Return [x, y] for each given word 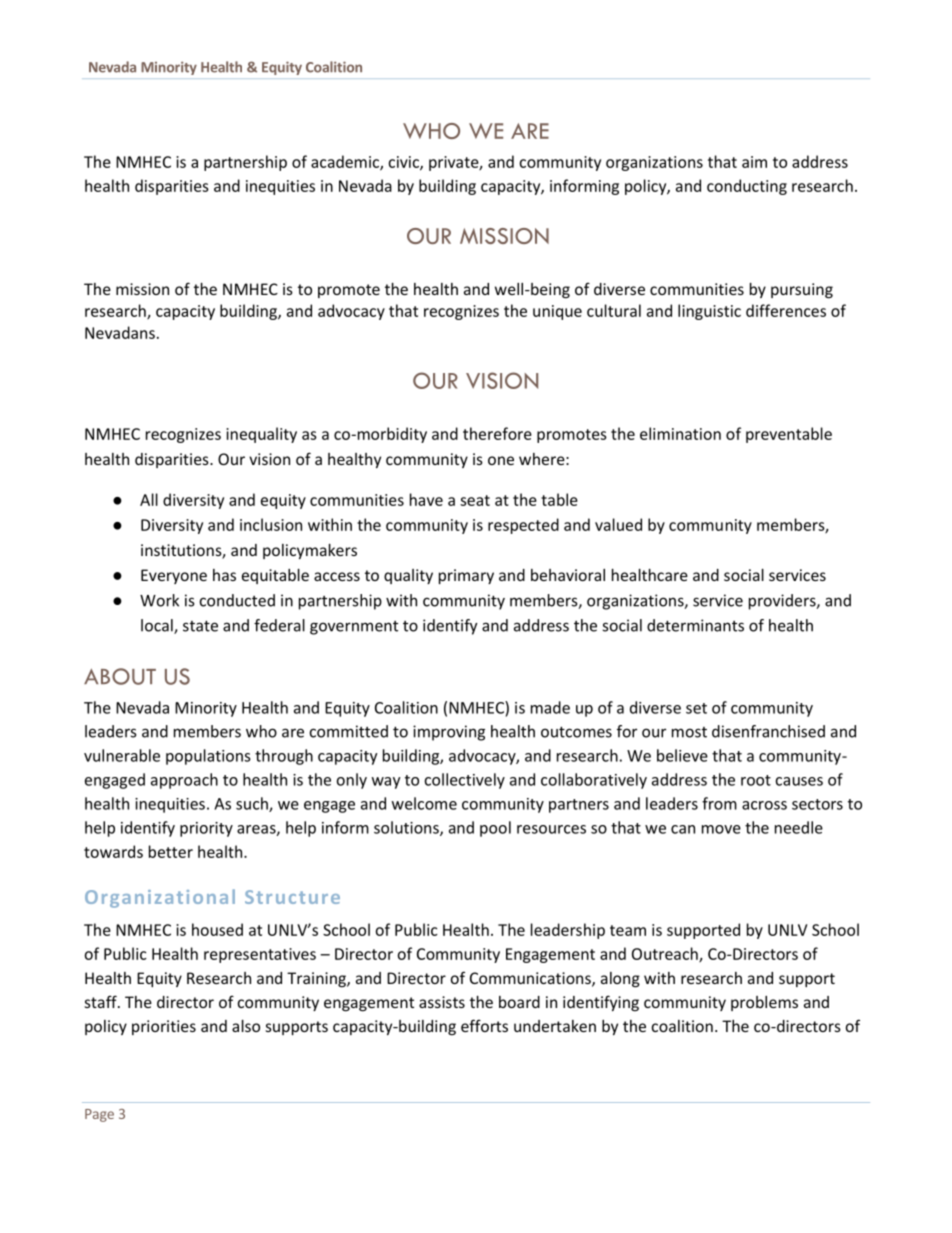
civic [404, 163]
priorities [164, 1027]
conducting [747, 187]
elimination [680, 433]
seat [475, 500]
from [719, 803]
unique [557, 312]
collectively [464, 781]
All [149, 499]
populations [208, 757]
